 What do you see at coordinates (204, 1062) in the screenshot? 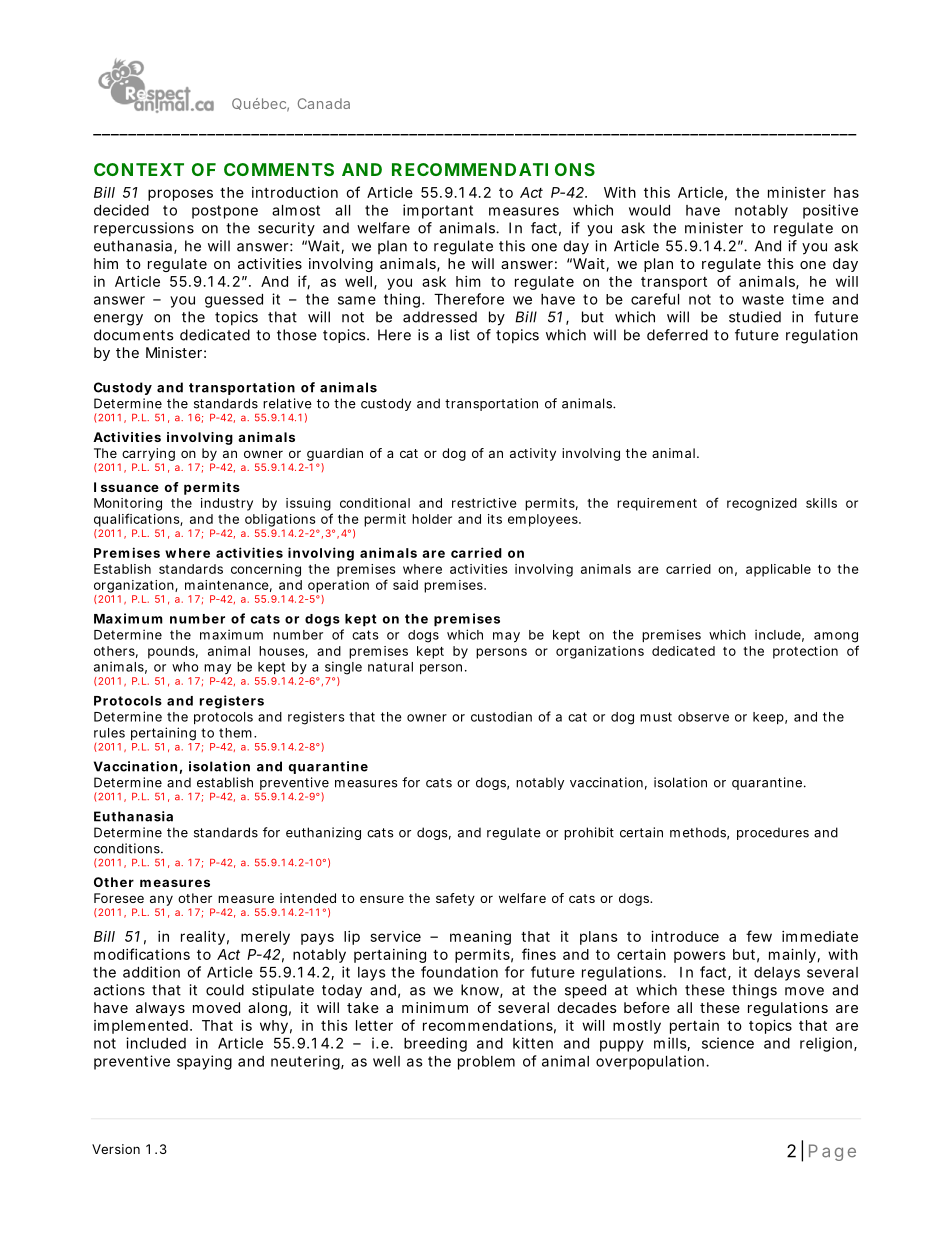
I see `spaying` at bounding box center [204, 1062].
